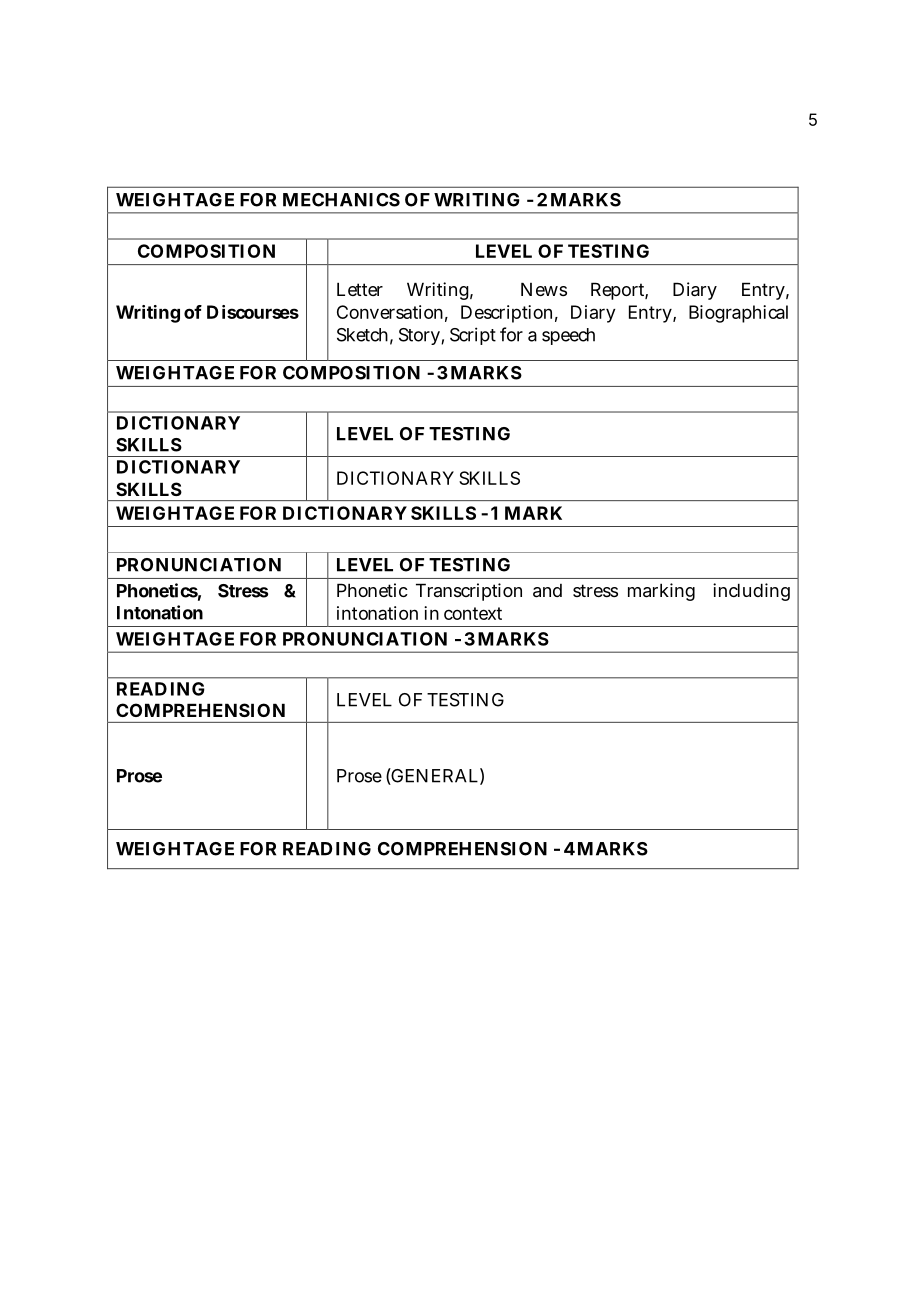 This document has width=924, height=1308. Describe the element at coordinates (341, 200) in the document. I see `MECHANICS` at that location.
